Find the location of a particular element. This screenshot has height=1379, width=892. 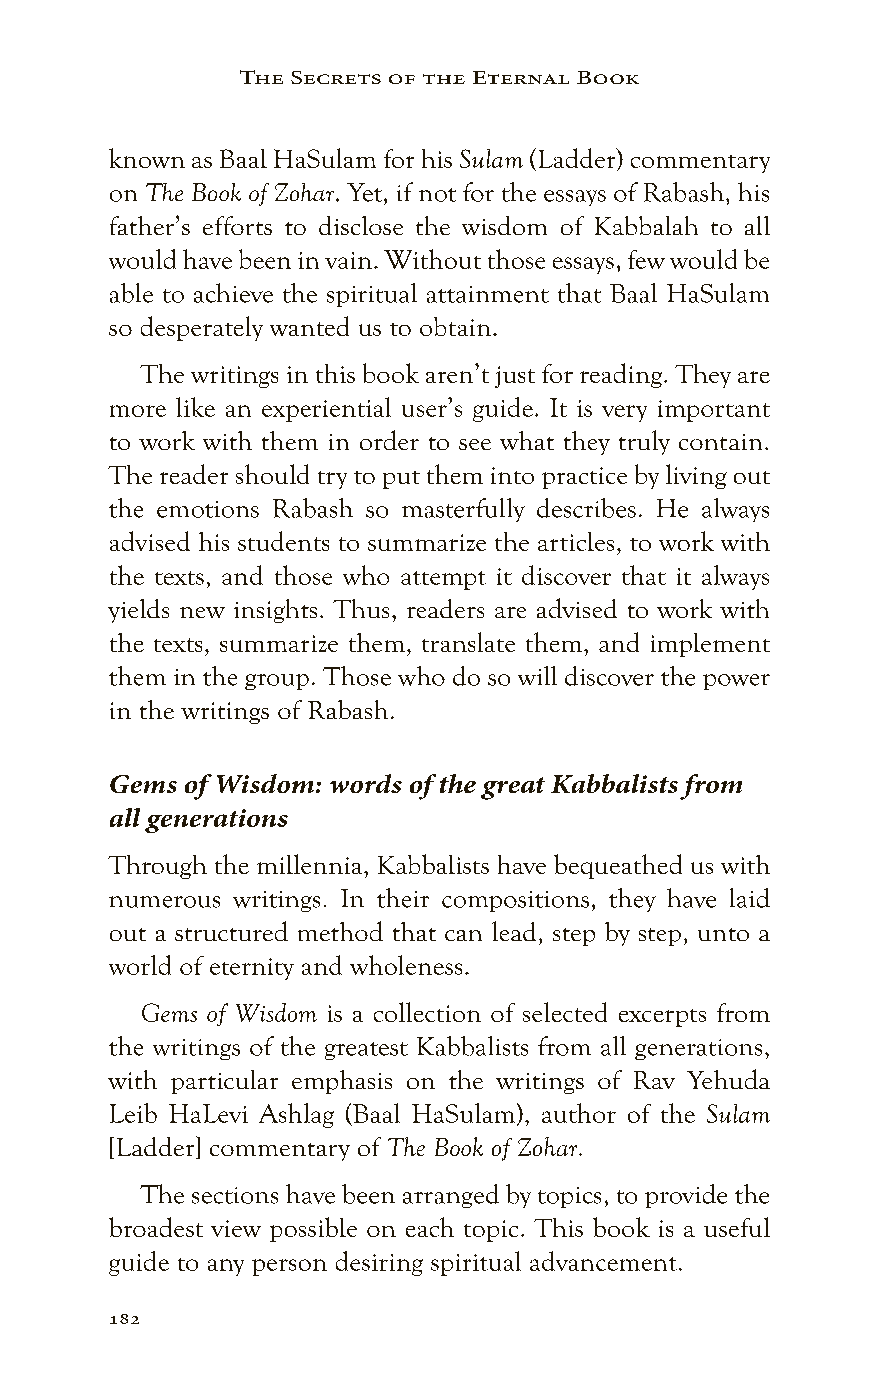

translate is located at coordinates (468, 642).
